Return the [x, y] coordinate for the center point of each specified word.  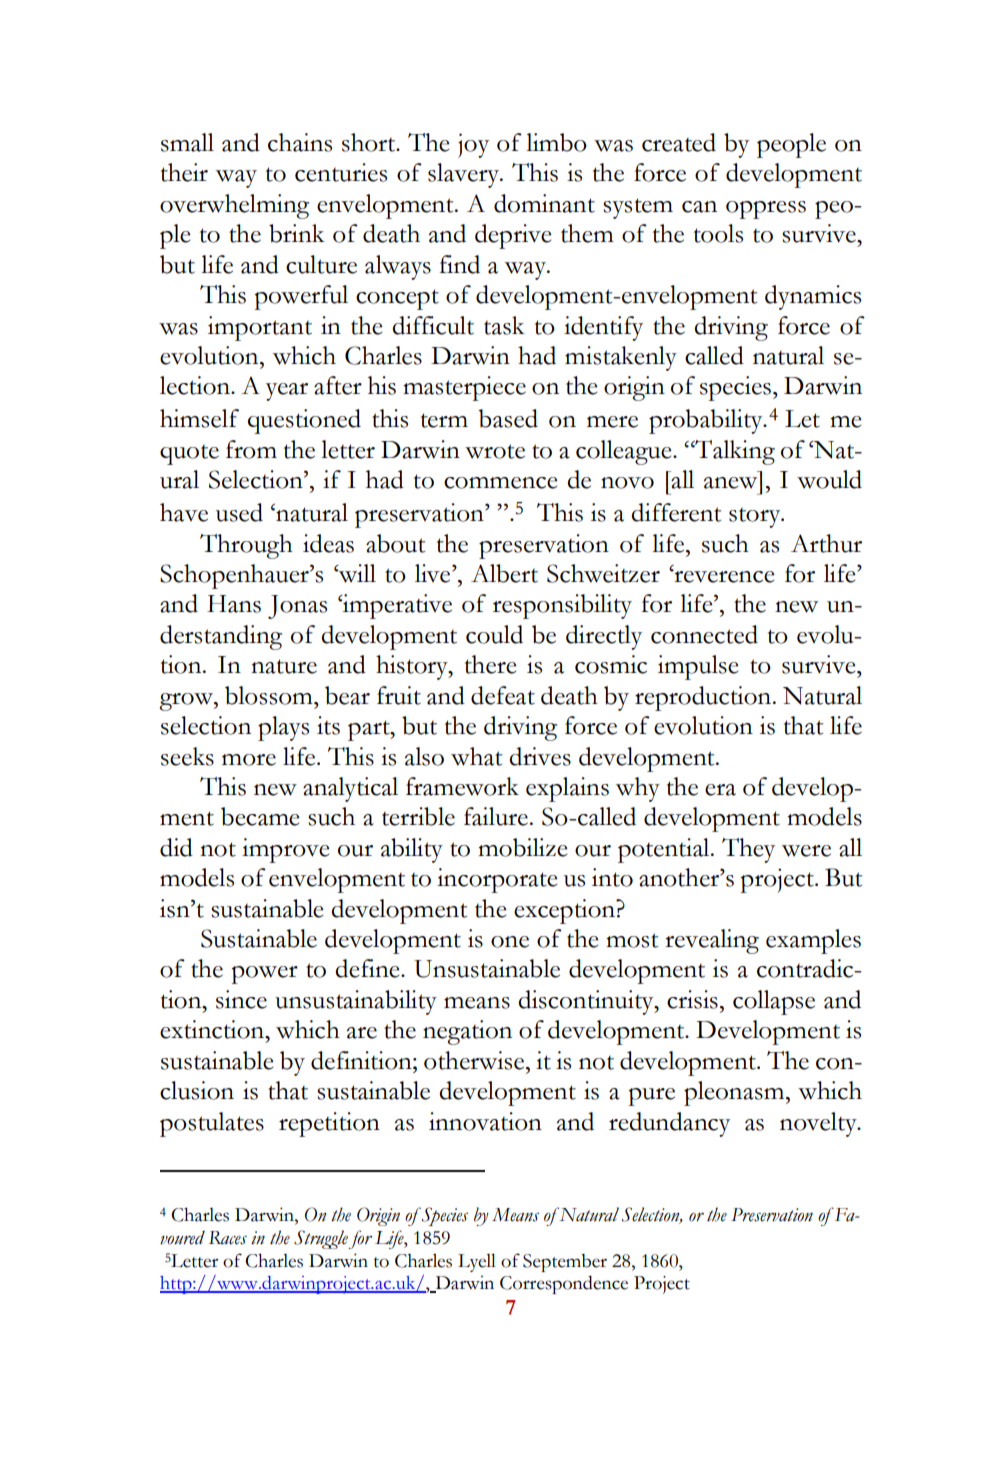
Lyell [477, 1262]
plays [283, 728]
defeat [503, 695]
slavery [465, 175]
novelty [819, 1124]
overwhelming [234, 206]
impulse [698, 667]
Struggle [321, 1239]
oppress [766, 210]
